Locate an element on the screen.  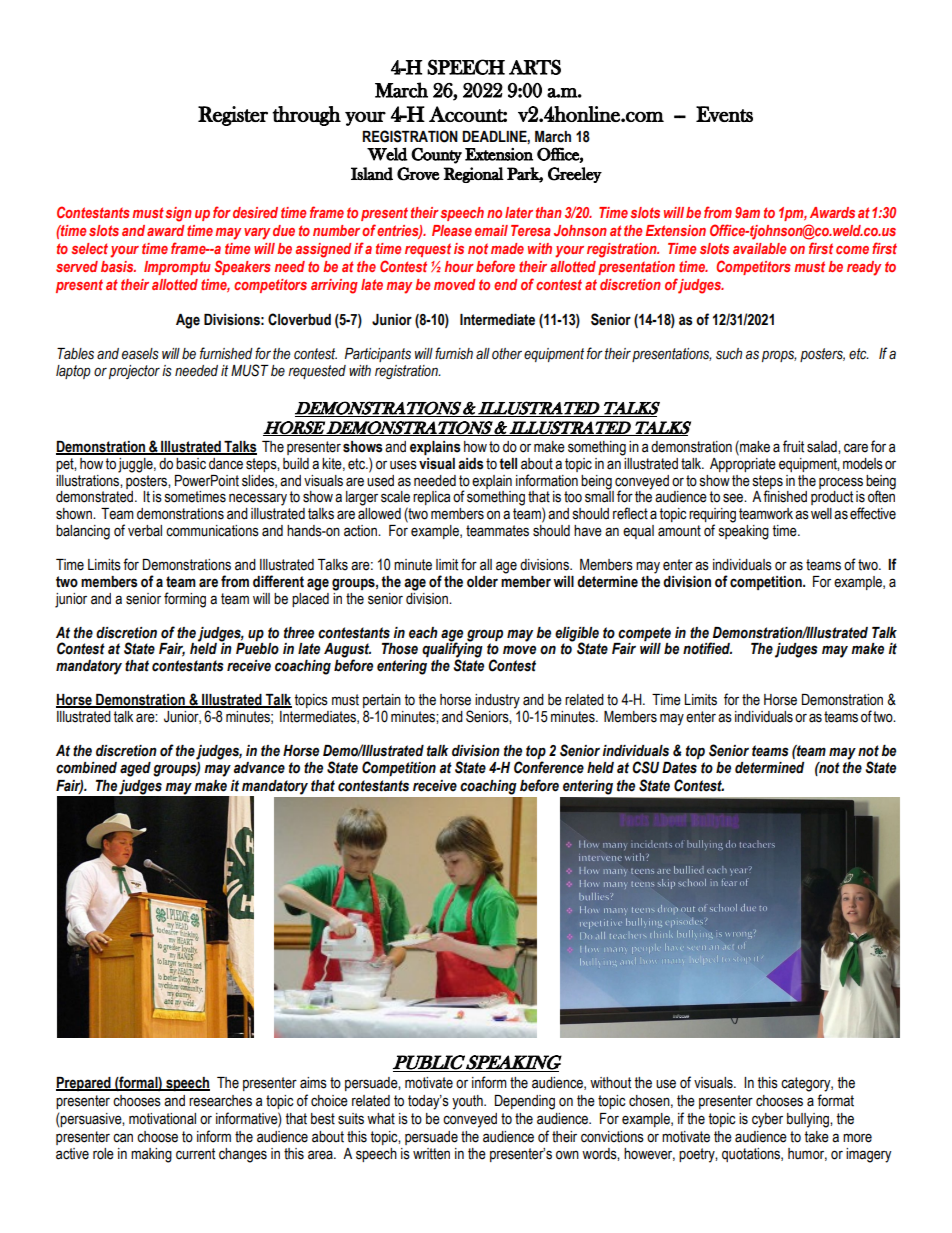
forming is located at coordinates (185, 600).
